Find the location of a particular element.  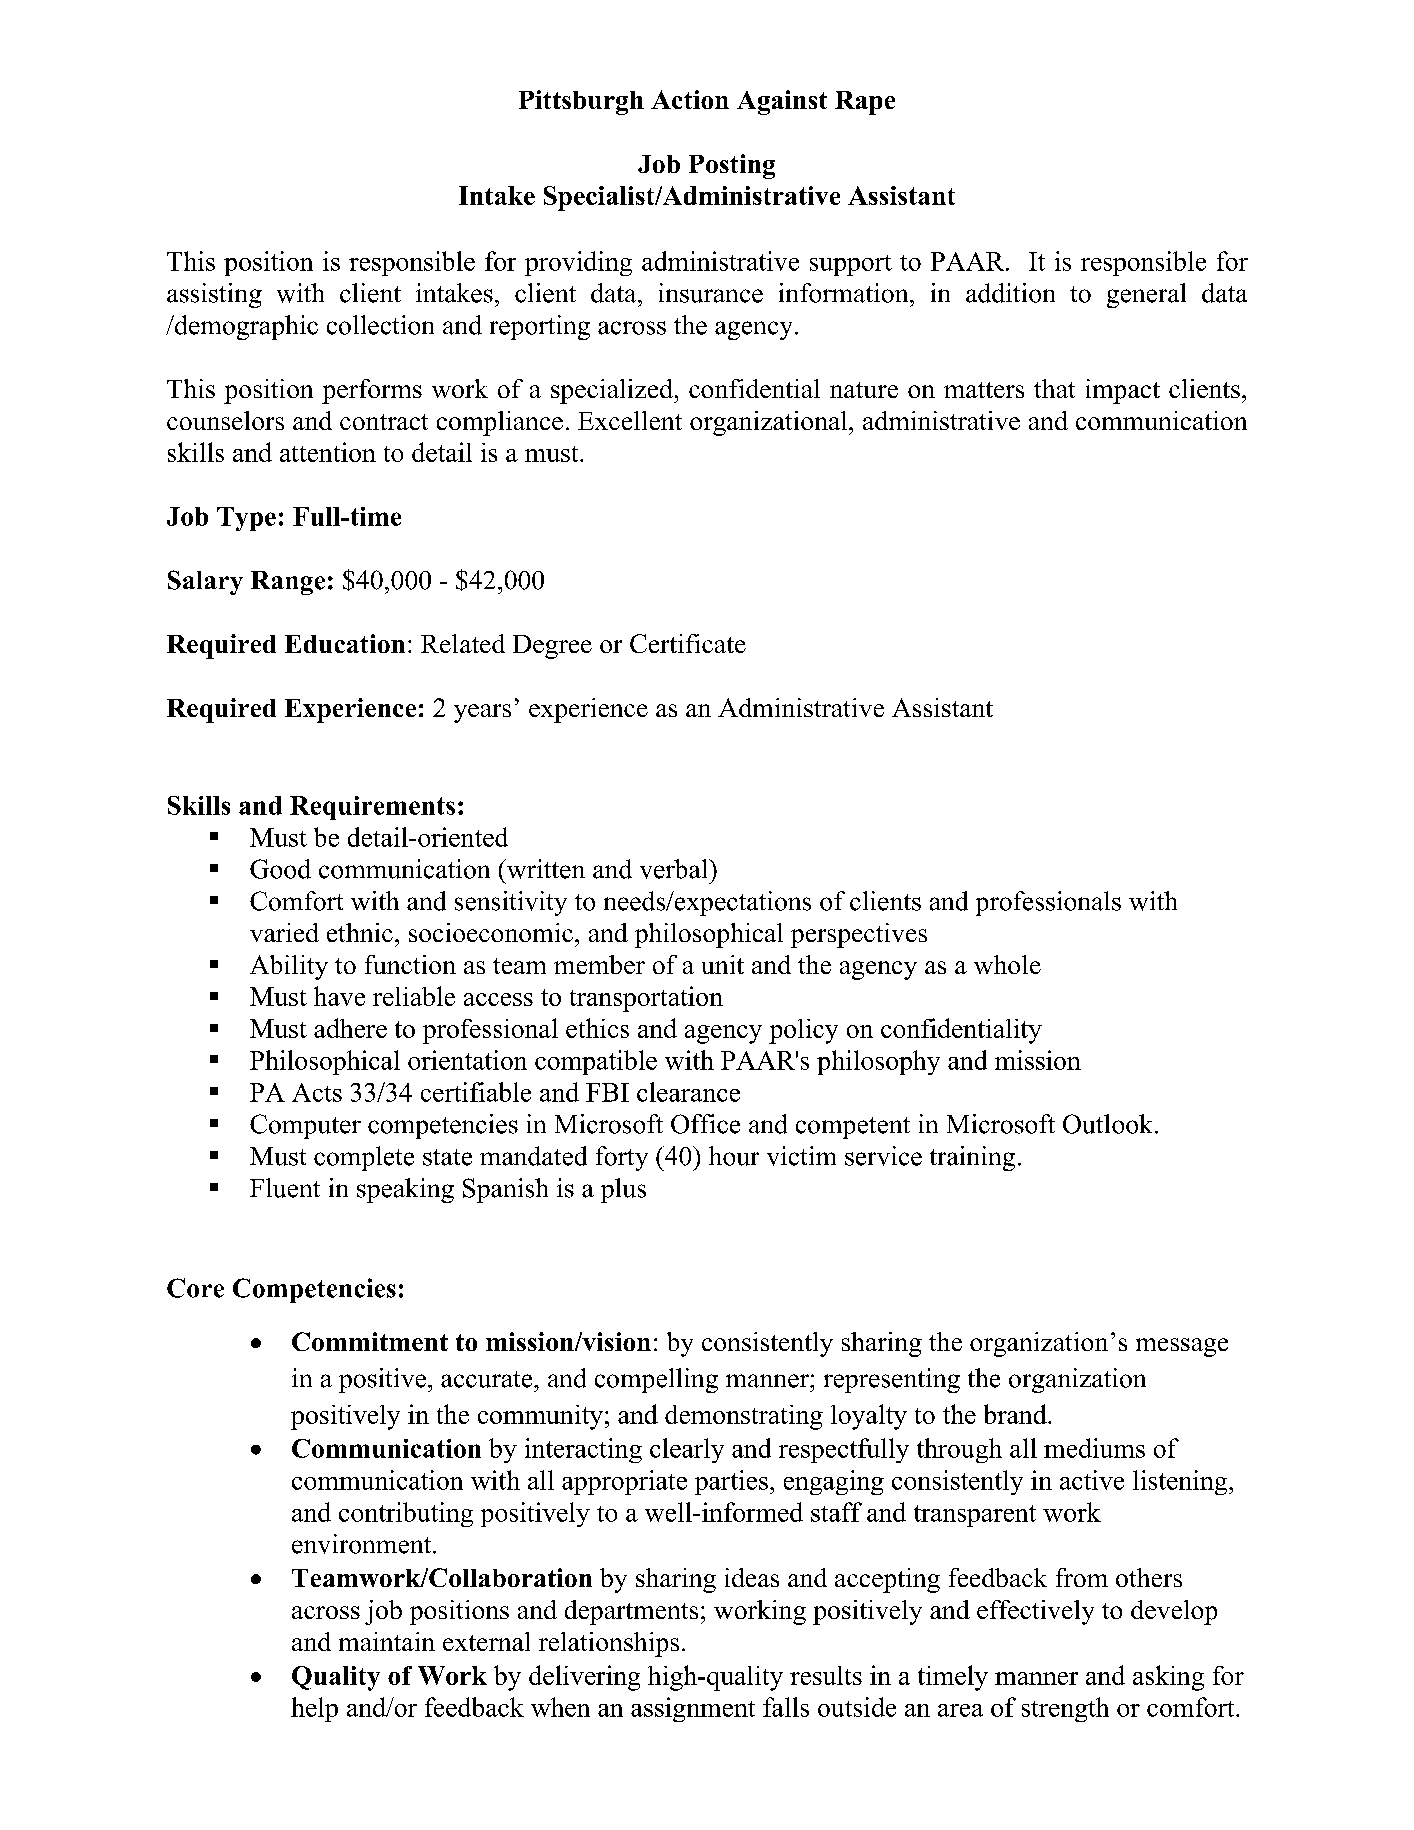

that is located at coordinates (1054, 388).
